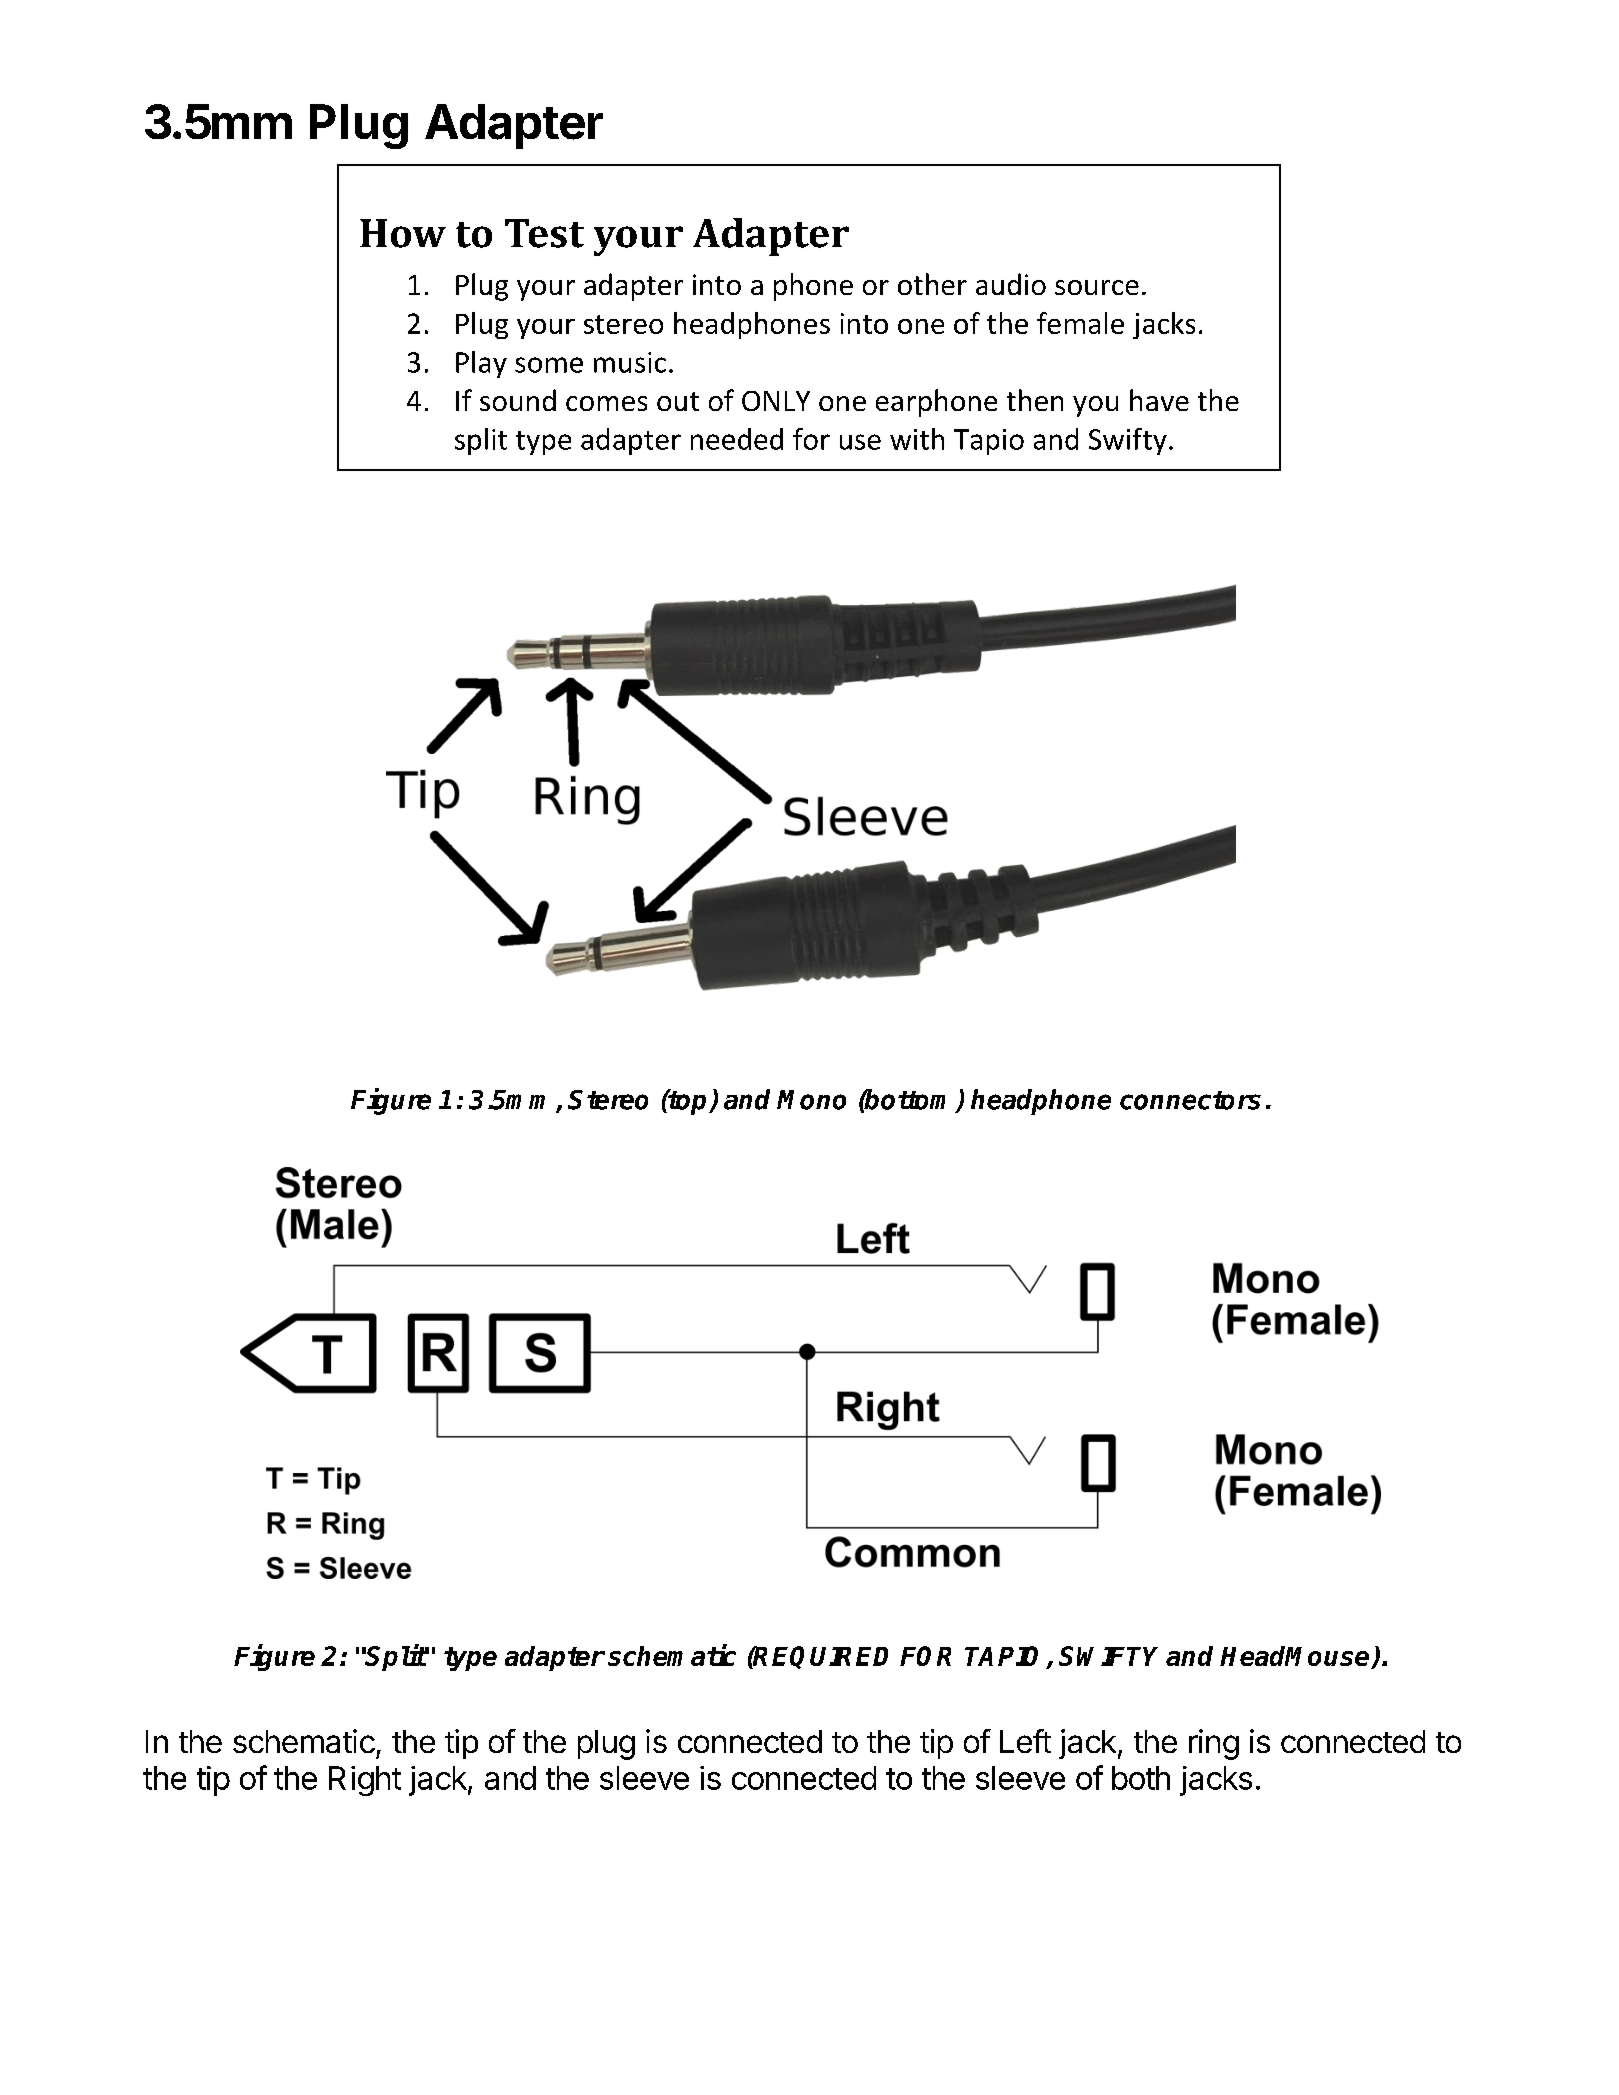 This page has height=2095, width=1619. I want to click on connectors, so click(1190, 1100).
